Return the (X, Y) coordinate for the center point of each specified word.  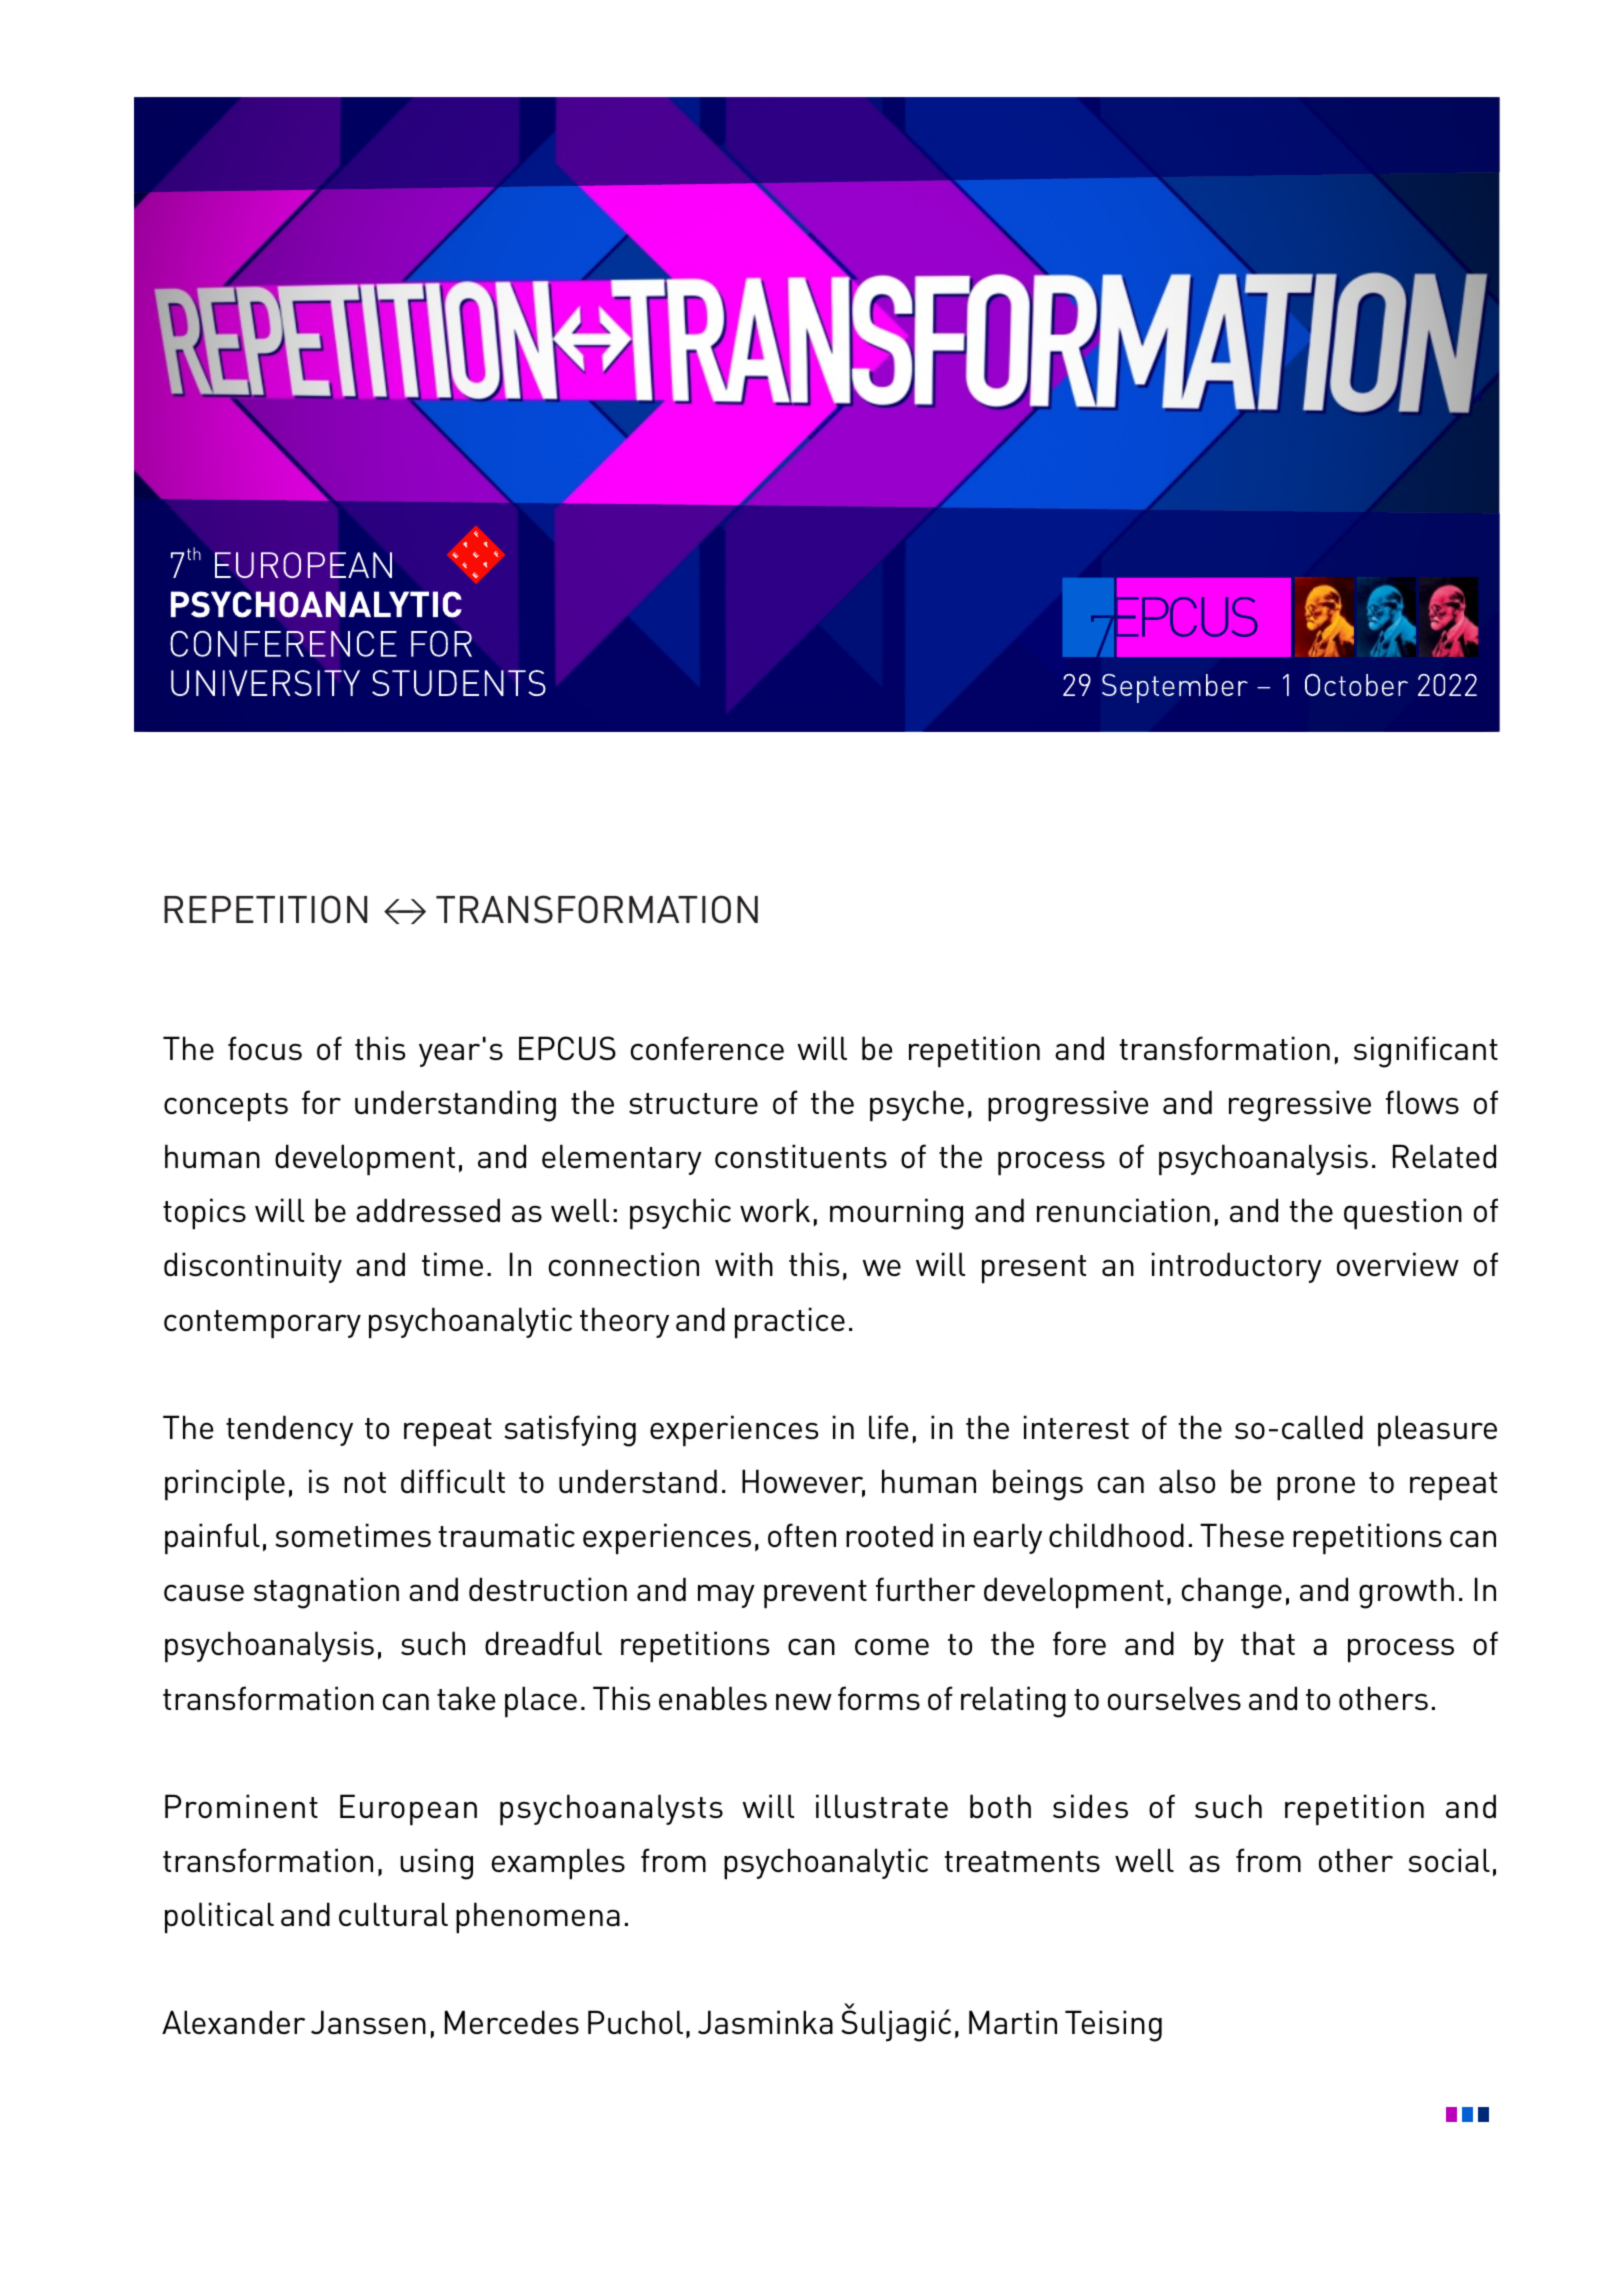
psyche (917, 1105)
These (1242, 1535)
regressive (1300, 1106)
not (365, 1482)
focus (265, 1048)
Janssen (368, 2022)
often (802, 1535)
